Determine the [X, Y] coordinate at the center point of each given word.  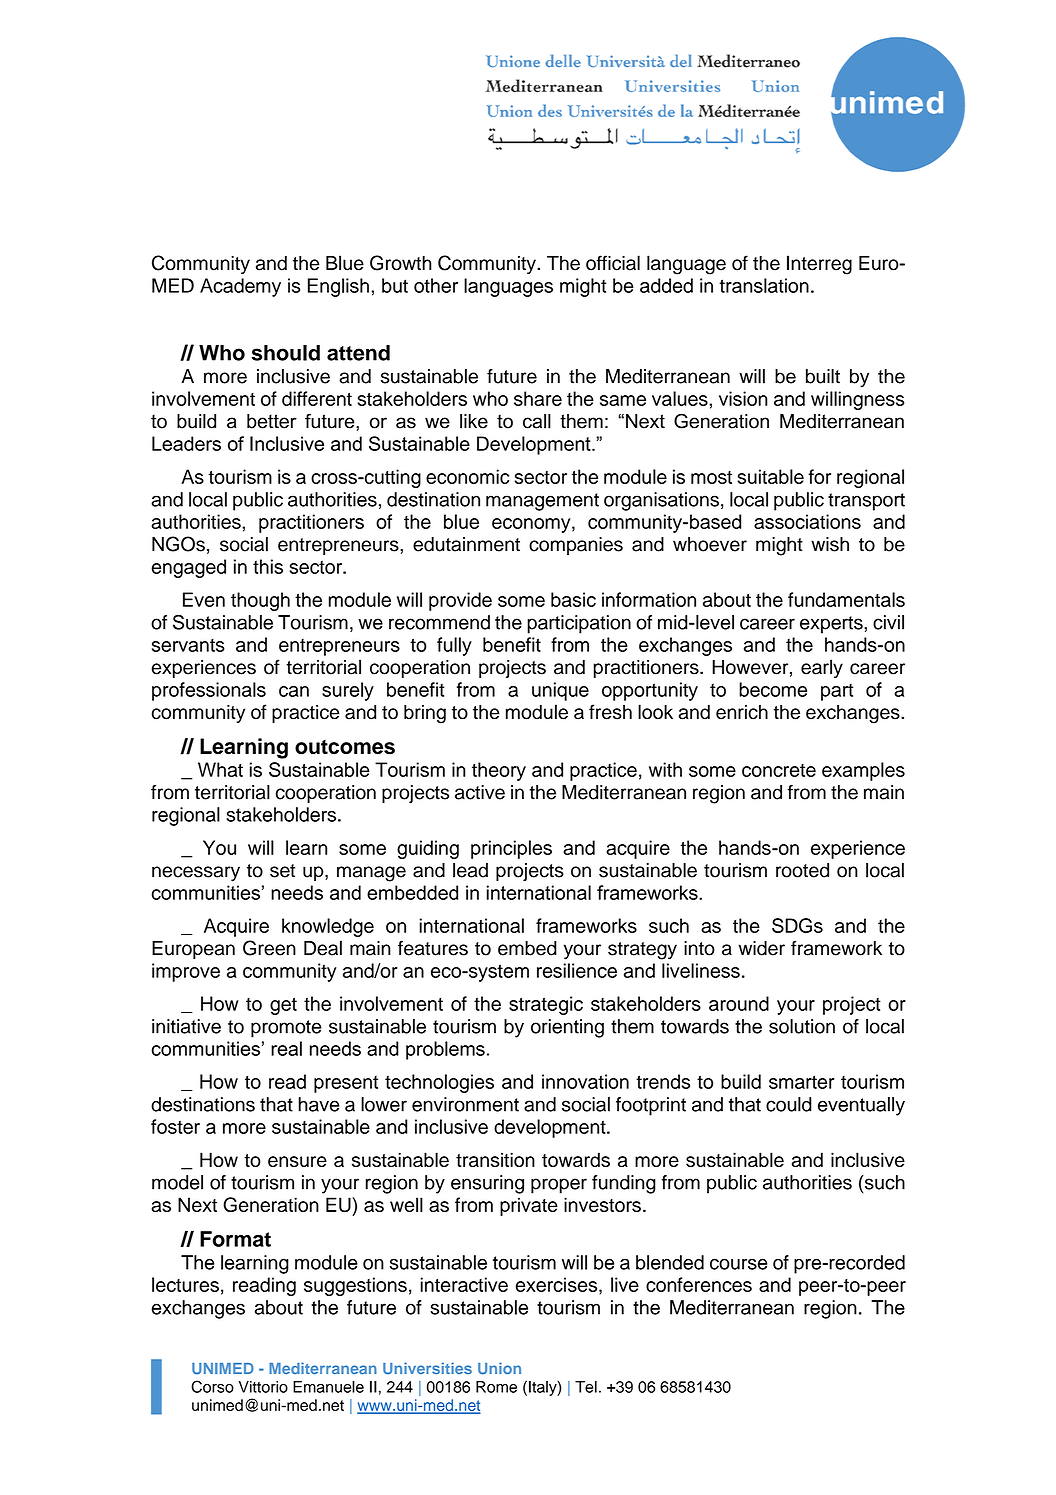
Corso [212, 1386]
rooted [802, 870]
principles [511, 849]
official [613, 263]
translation [764, 285]
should [286, 353]
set [282, 871]
